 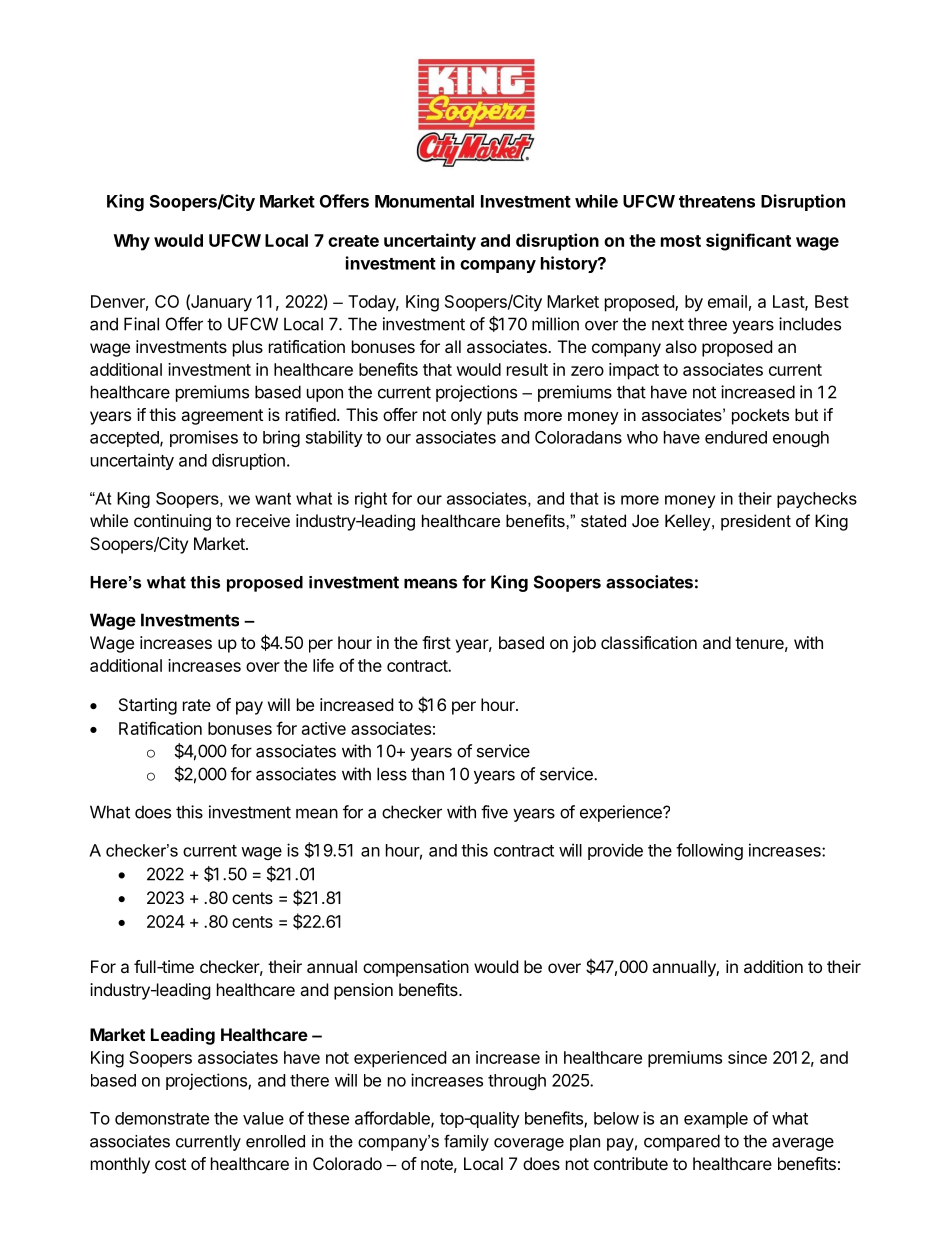 What do you see at coordinates (371, 500) in the page?
I see `right` at bounding box center [371, 500].
